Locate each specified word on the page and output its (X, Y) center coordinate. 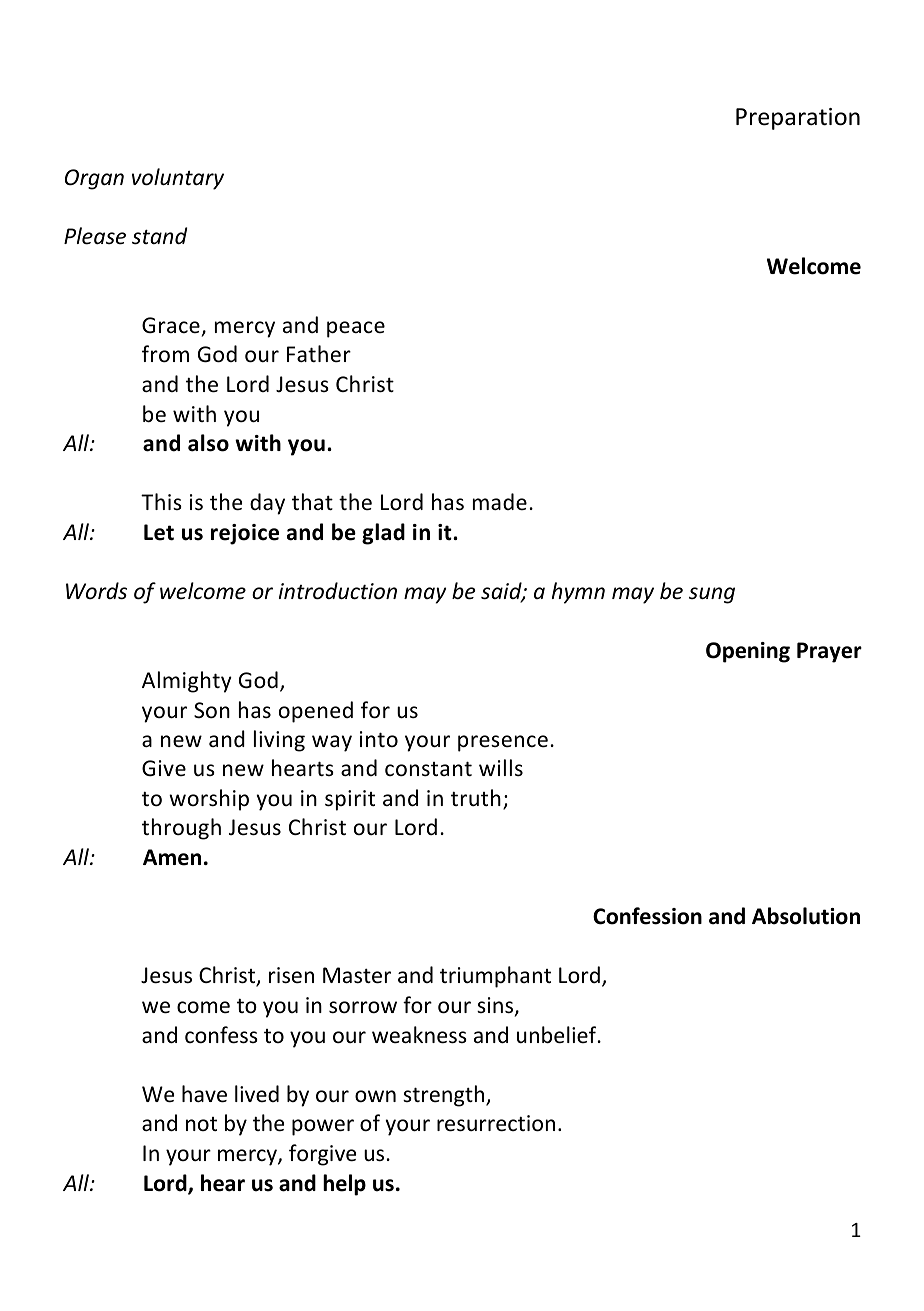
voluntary (178, 179)
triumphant (495, 977)
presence (503, 743)
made (500, 501)
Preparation (798, 119)
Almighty (187, 682)
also (208, 443)
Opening (748, 652)
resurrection (496, 1123)
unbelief (558, 1035)
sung (712, 595)
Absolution (806, 916)
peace (356, 329)
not (201, 1124)
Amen (172, 857)
